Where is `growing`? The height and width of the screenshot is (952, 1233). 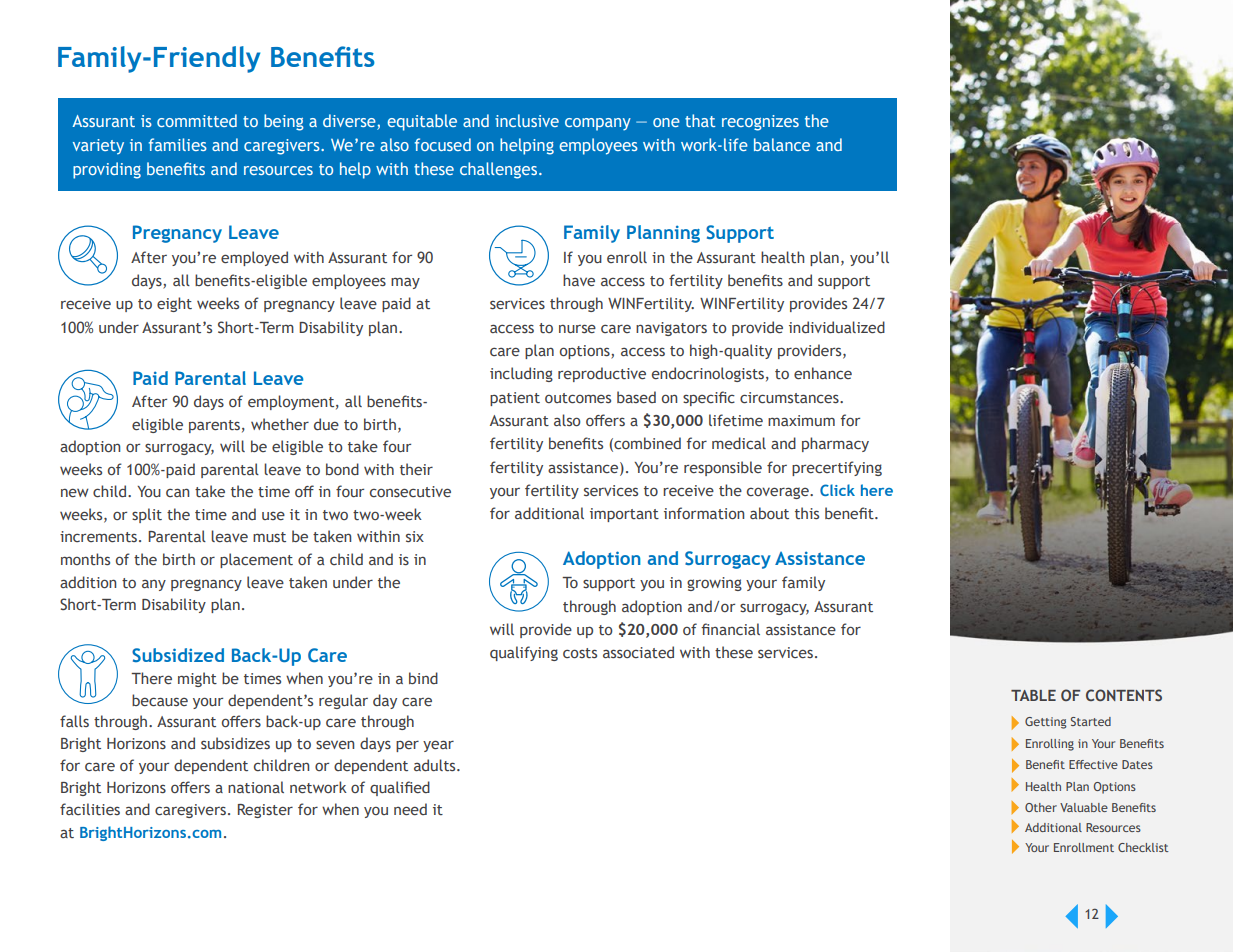
growing is located at coordinates (714, 584).
